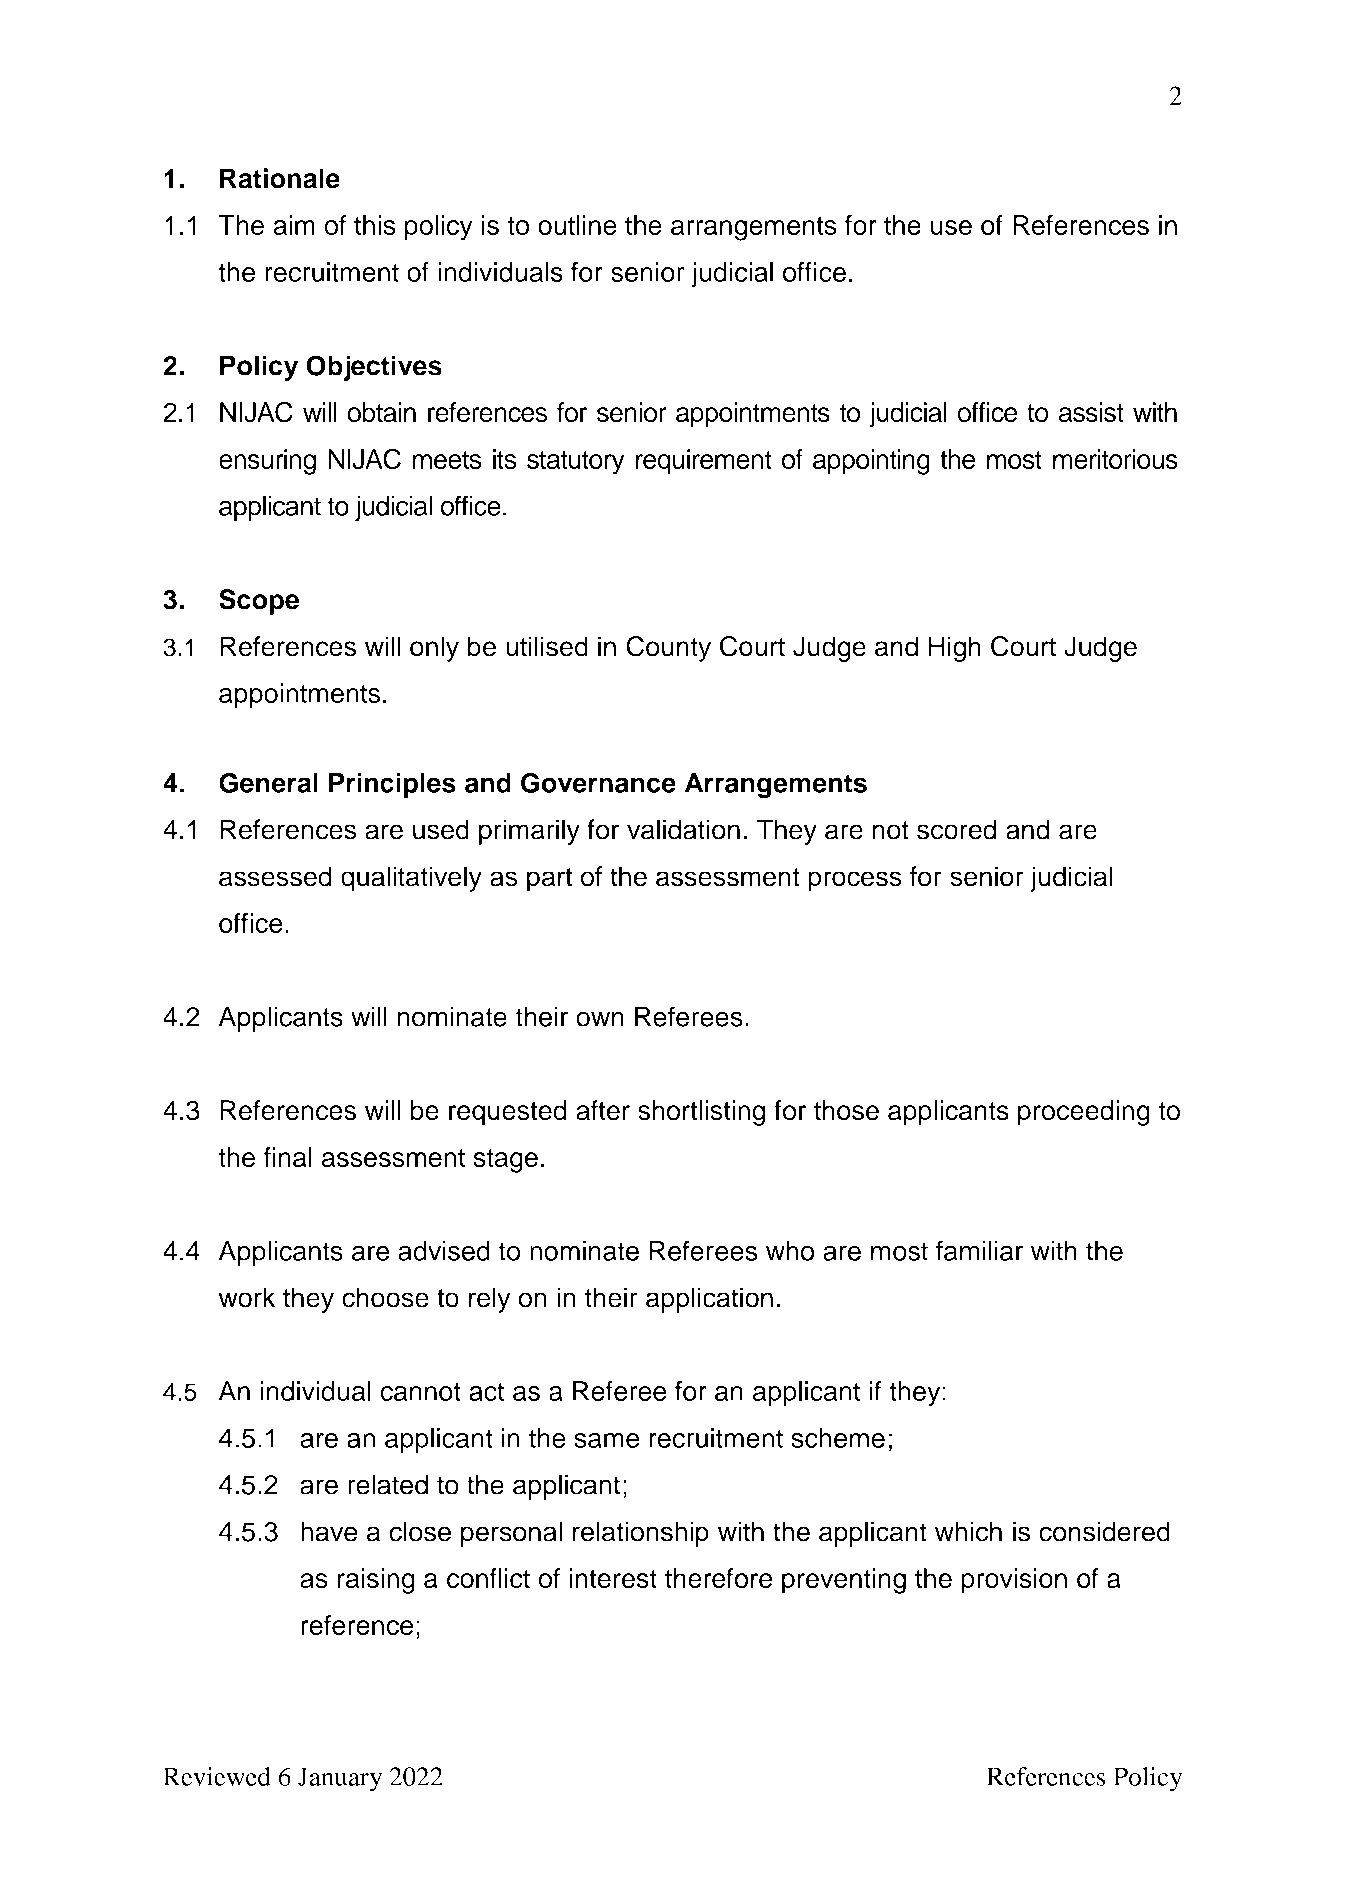  I want to click on meritorious, so click(1115, 459).
